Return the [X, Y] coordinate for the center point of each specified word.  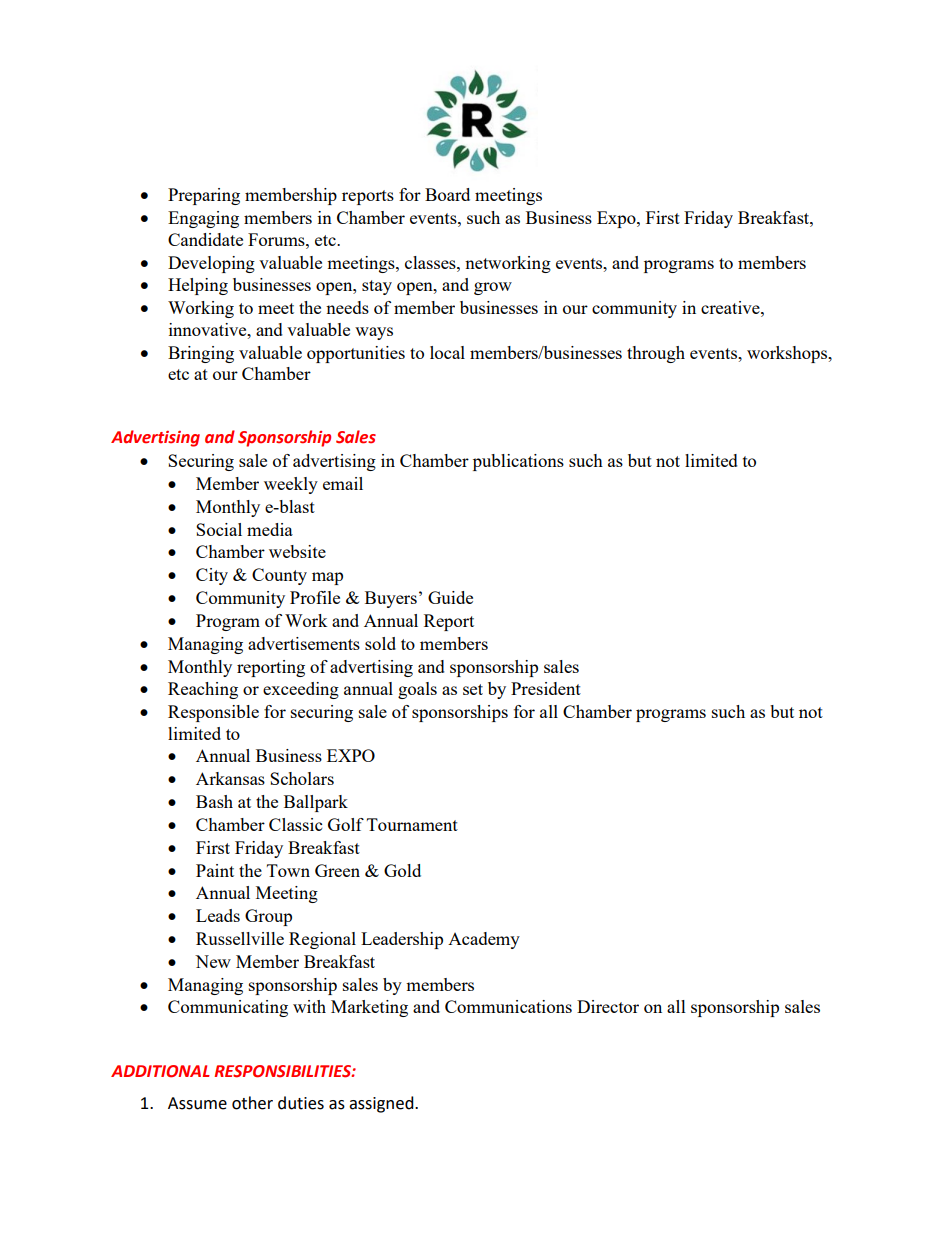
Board [447, 194]
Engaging [203, 219]
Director [608, 1006]
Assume [197, 1103]
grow [493, 288]
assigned [382, 1104]
